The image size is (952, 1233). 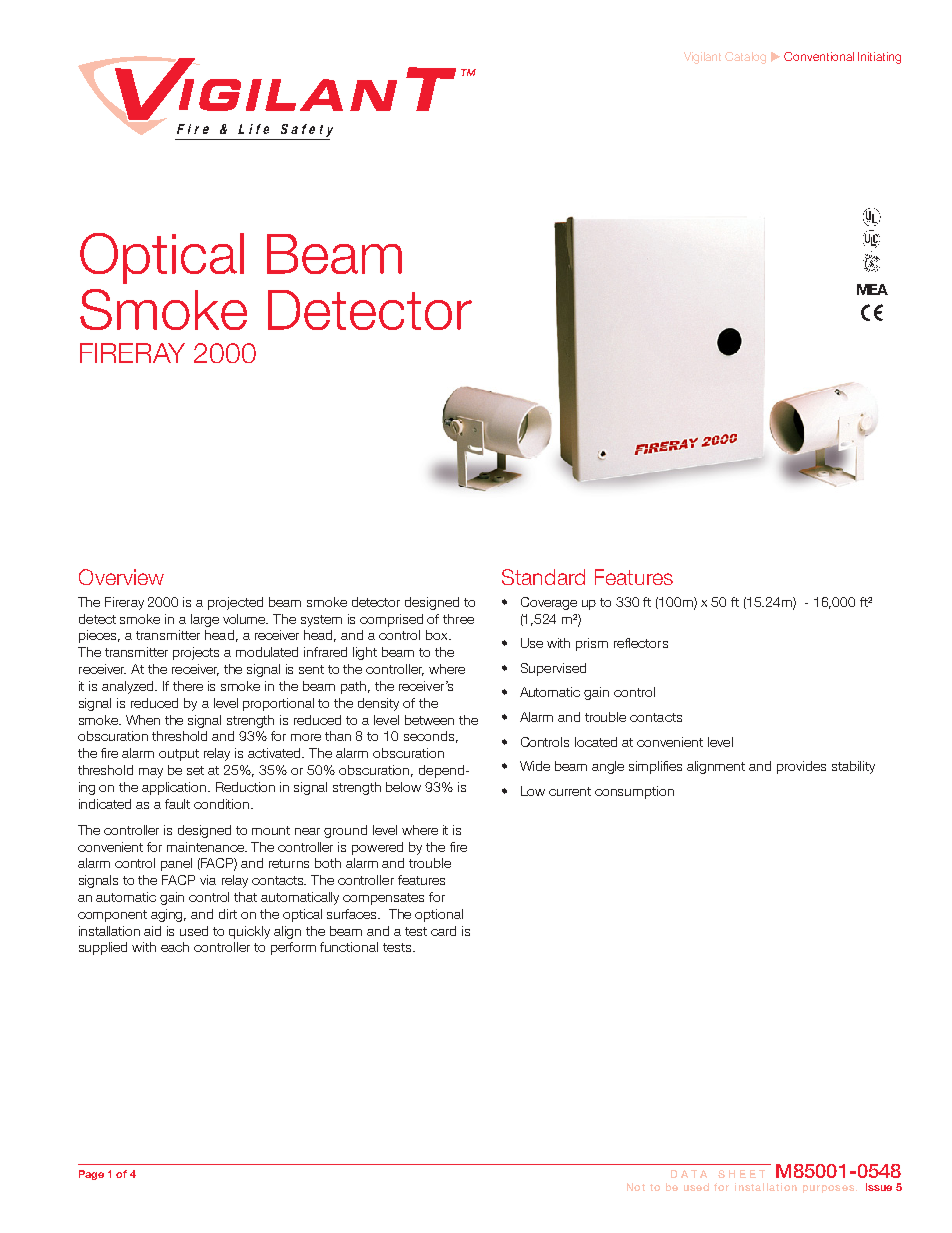 I want to click on stability, so click(x=853, y=767).
